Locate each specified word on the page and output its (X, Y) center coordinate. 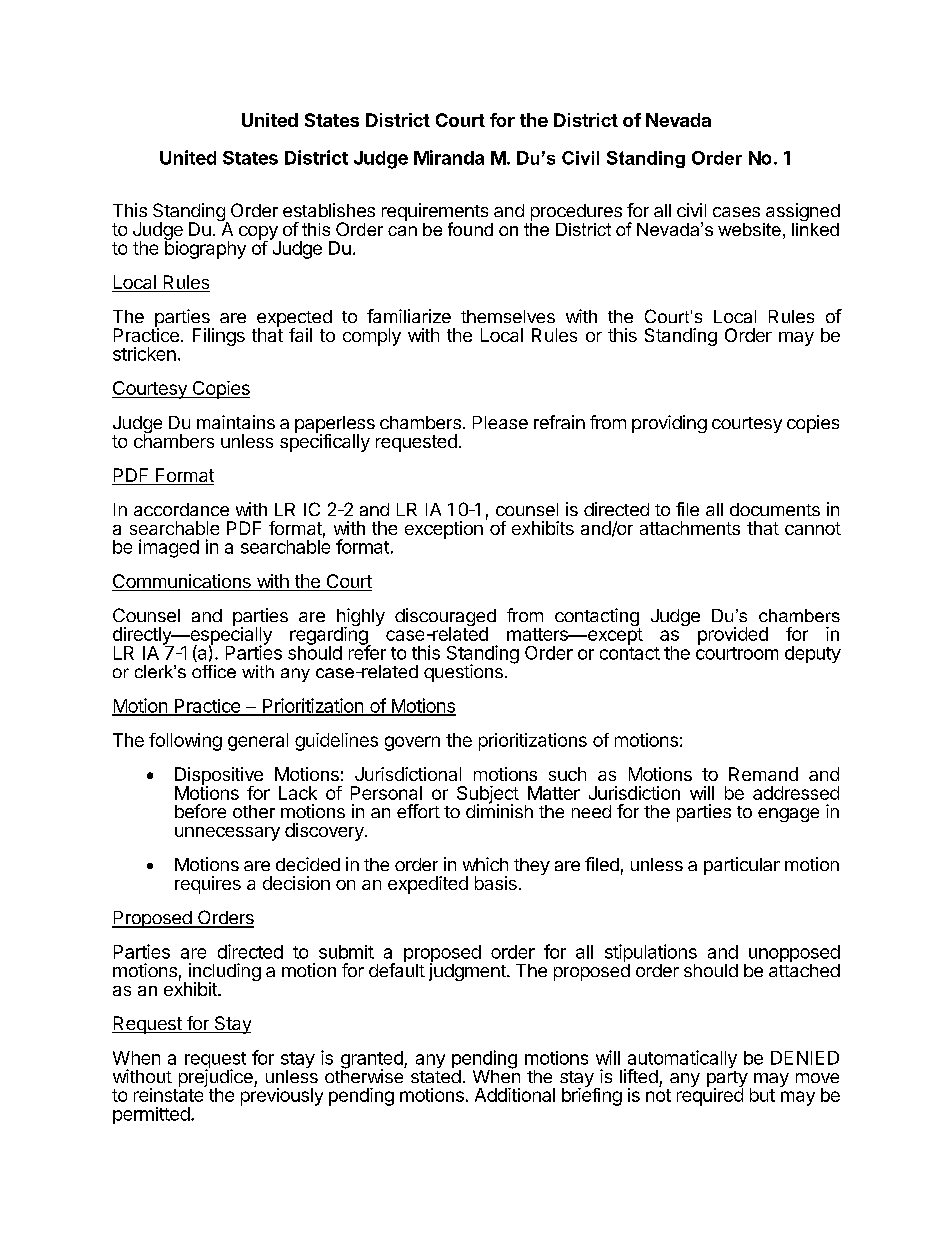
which (485, 864)
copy (259, 234)
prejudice (217, 1078)
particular (742, 866)
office (214, 671)
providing (669, 424)
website (749, 229)
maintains (236, 422)
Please (500, 422)
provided (733, 636)
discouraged (445, 618)
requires (208, 885)
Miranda (449, 157)
